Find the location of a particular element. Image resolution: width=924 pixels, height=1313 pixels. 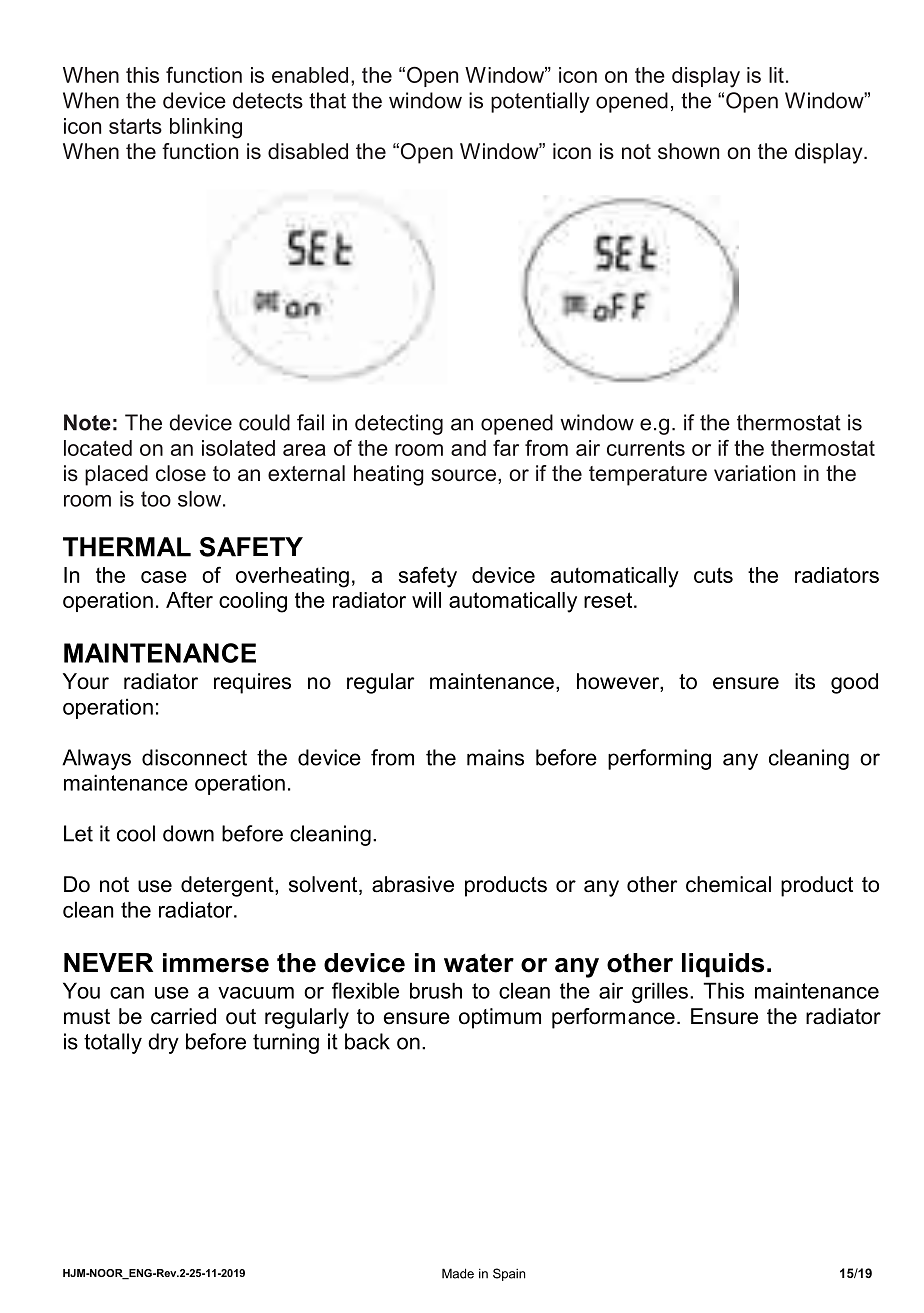

potentially is located at coordinates (540, 102).
